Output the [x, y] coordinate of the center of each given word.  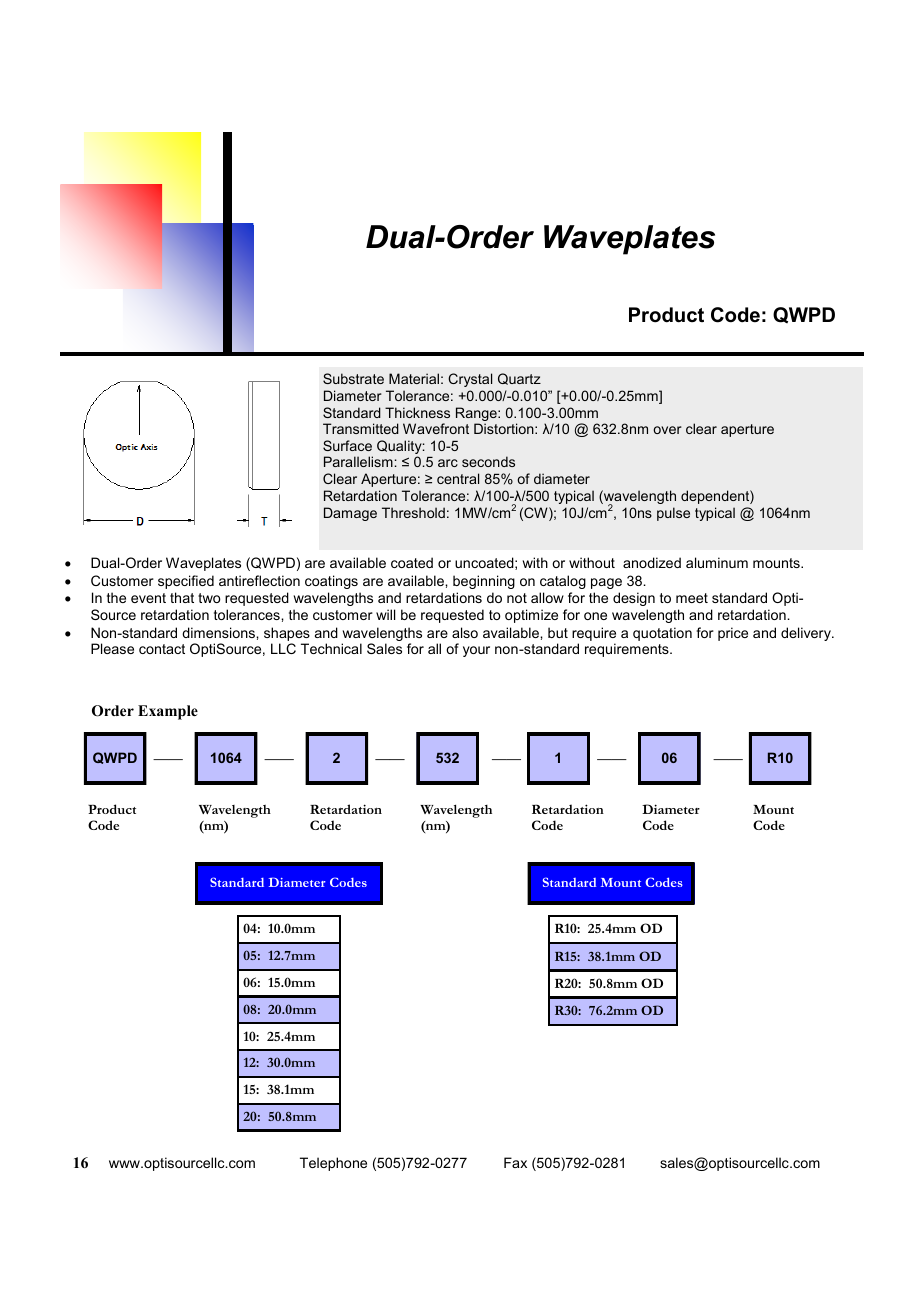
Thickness [417, 412]
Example [168, 712]
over [667, 430]
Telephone [333, 1164]
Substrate [353, 378]
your [476, 651]
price [733, 634]
